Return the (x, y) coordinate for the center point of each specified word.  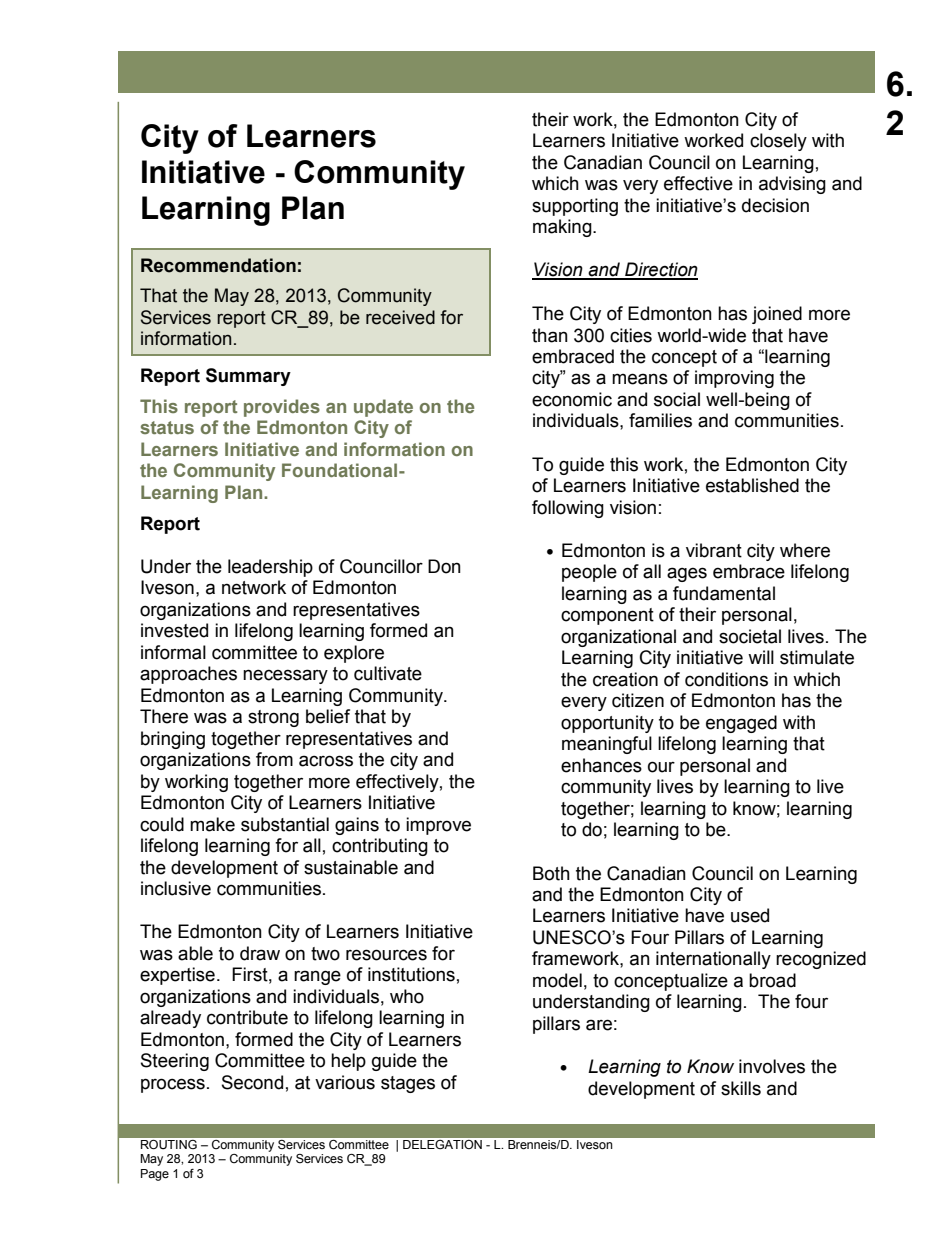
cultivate (388, 673)
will (761, 657)
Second (252, 1082)
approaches (188, 675)
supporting (575, 207)
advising (792, 185)
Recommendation (218, 265)
